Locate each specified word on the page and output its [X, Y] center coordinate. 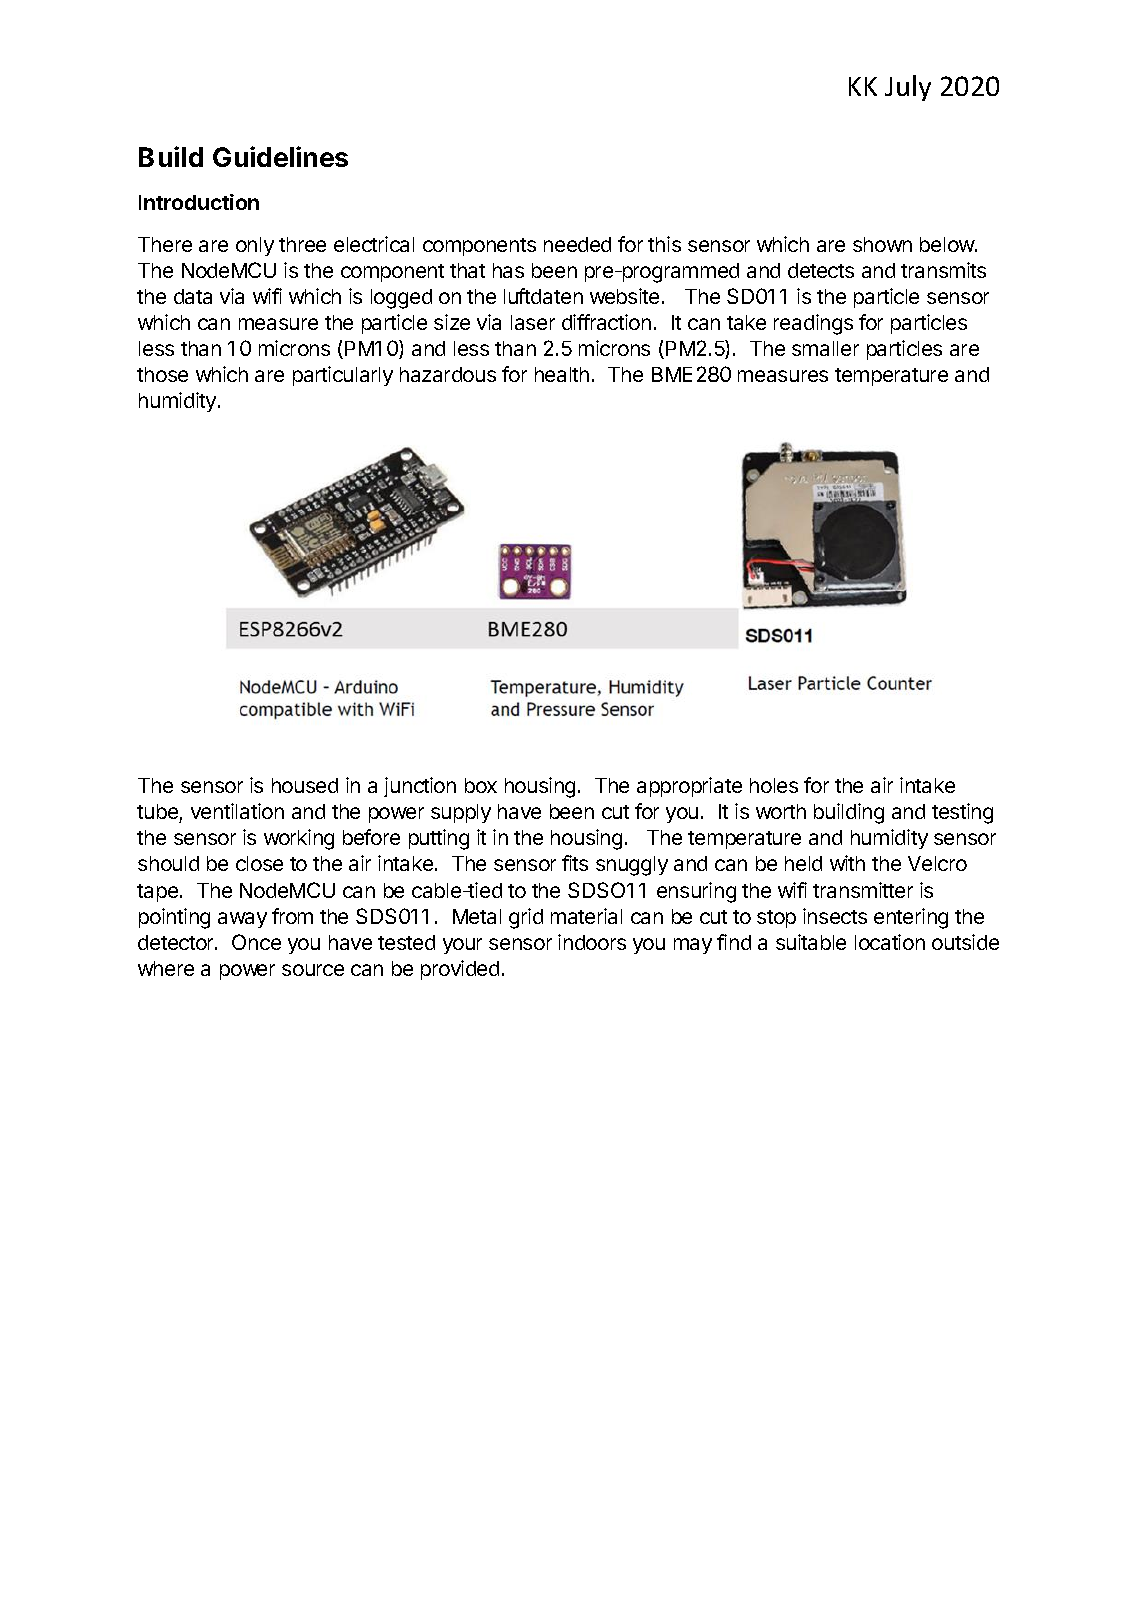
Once [256, 942]
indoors [592, 942]
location [890, 942]
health [562, 374]
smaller [825, 348]
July [908, 88]
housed [305, 785]
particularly [343, 376]
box [481, 785]
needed [577, 244]
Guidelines [280, 156]
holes [774, 785]
